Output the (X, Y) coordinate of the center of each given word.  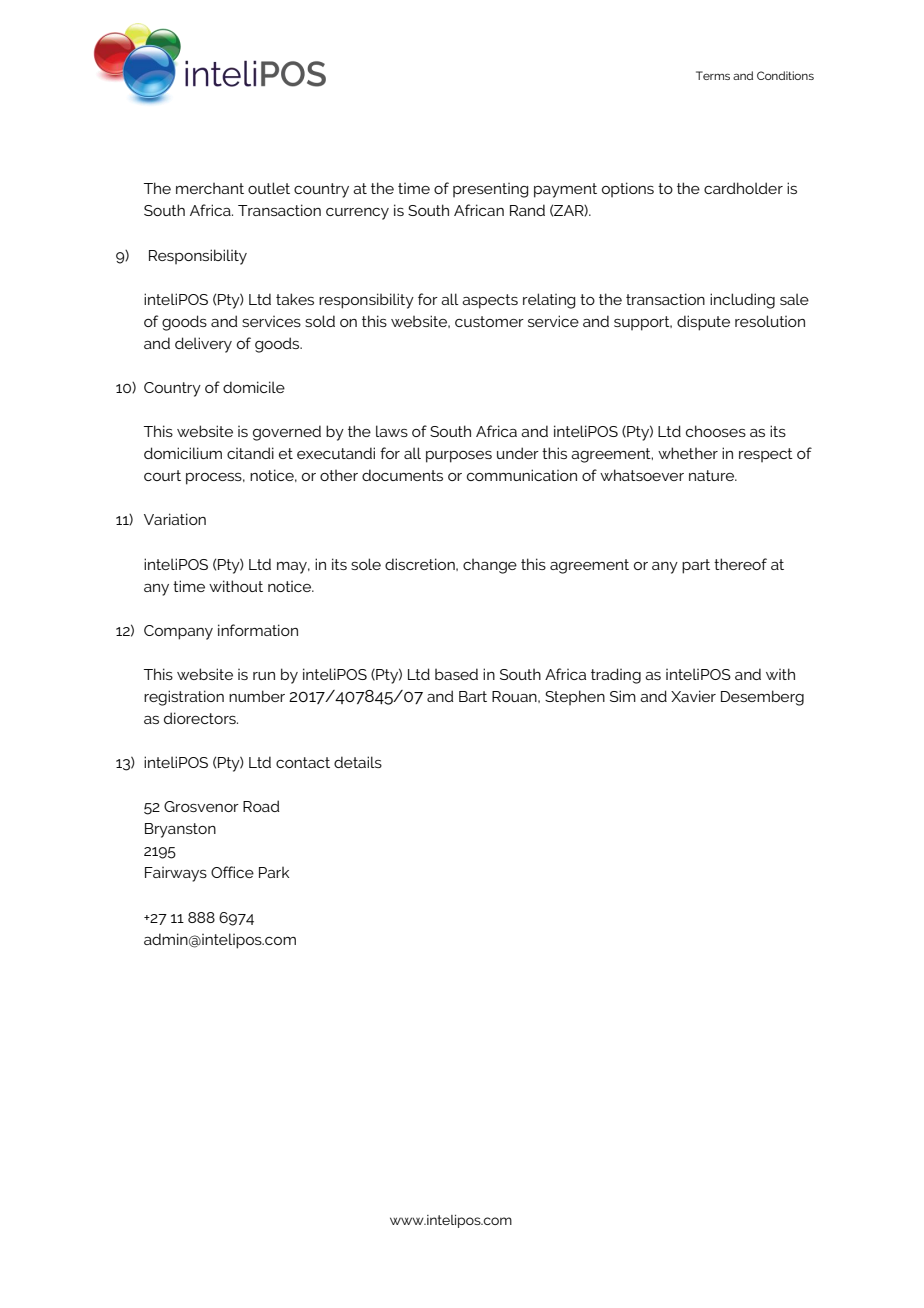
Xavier (693, 696)
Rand (527, 210)
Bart (473, 696)
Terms (713, 75)
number (257, 696)
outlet (269, 188)
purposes (459, 457)
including (742, 301)
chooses (716, 431)
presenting (490, 190)
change (490, 566)
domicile (254, 387)
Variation (175, 519)
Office (232, 872)
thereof (740, 564)
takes (295, 299)
